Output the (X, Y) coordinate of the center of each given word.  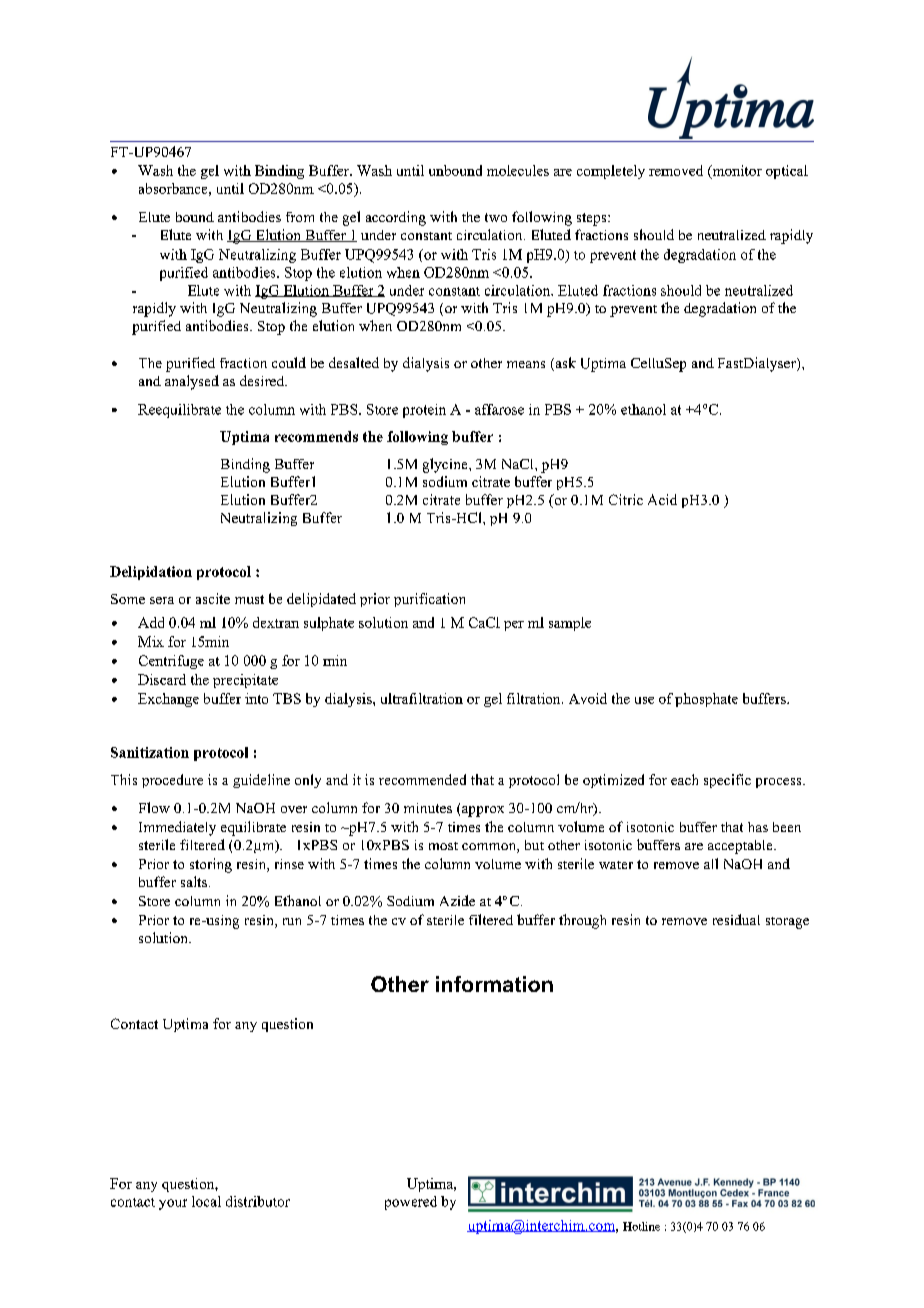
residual (736, 919)
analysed (192, 382)
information (494, 984)
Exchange (168, 700)
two (496, 217)
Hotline (641, 1226)
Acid (662, 499)
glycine (446, 465)
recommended (422, 779)
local (206, 1201)
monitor (736, 172)
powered (411, 1203)
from (300, 217)
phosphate (706, 700)
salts (194, 881)
